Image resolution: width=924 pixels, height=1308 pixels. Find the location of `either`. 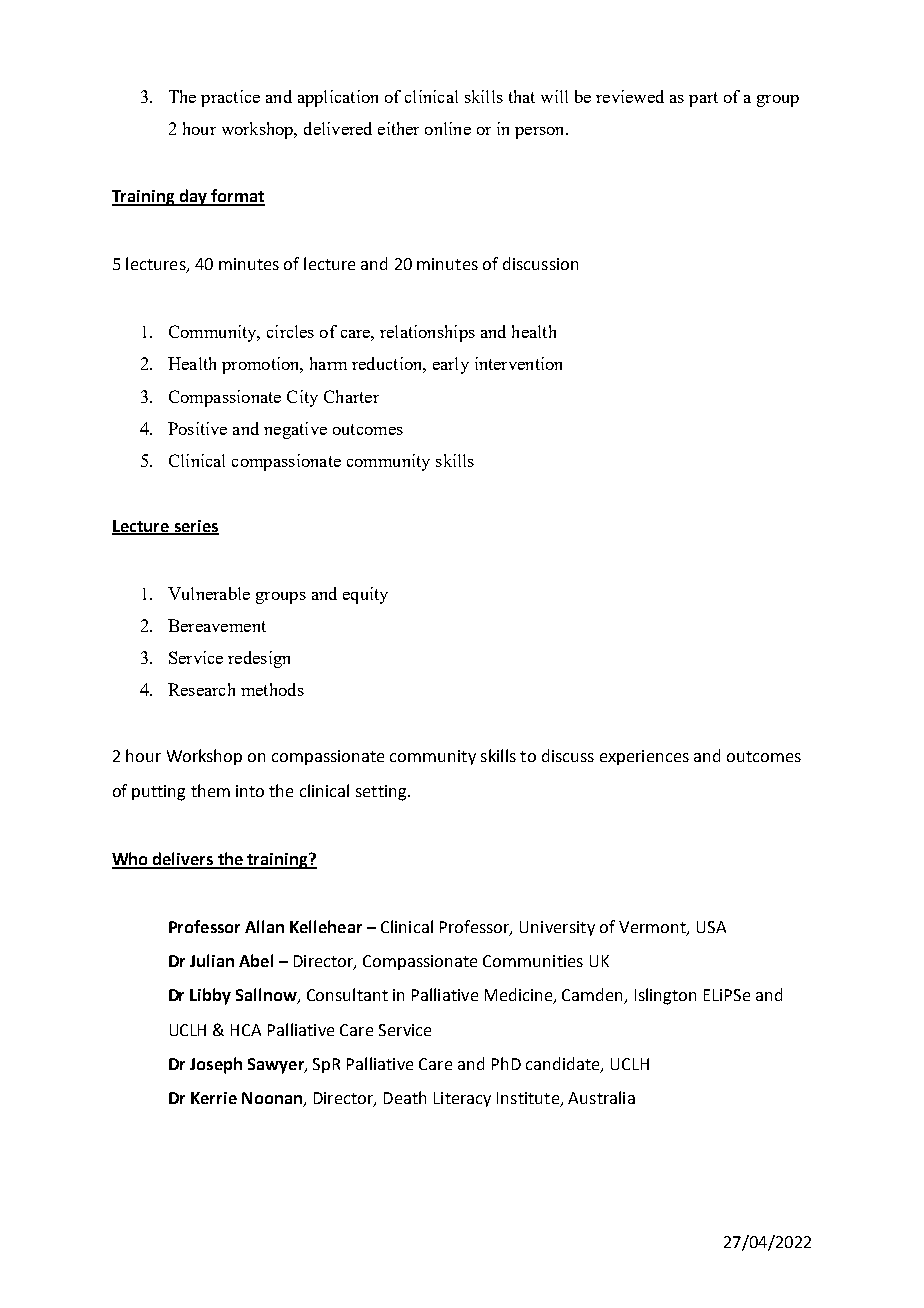

either is located at coordinates (398, 128).
